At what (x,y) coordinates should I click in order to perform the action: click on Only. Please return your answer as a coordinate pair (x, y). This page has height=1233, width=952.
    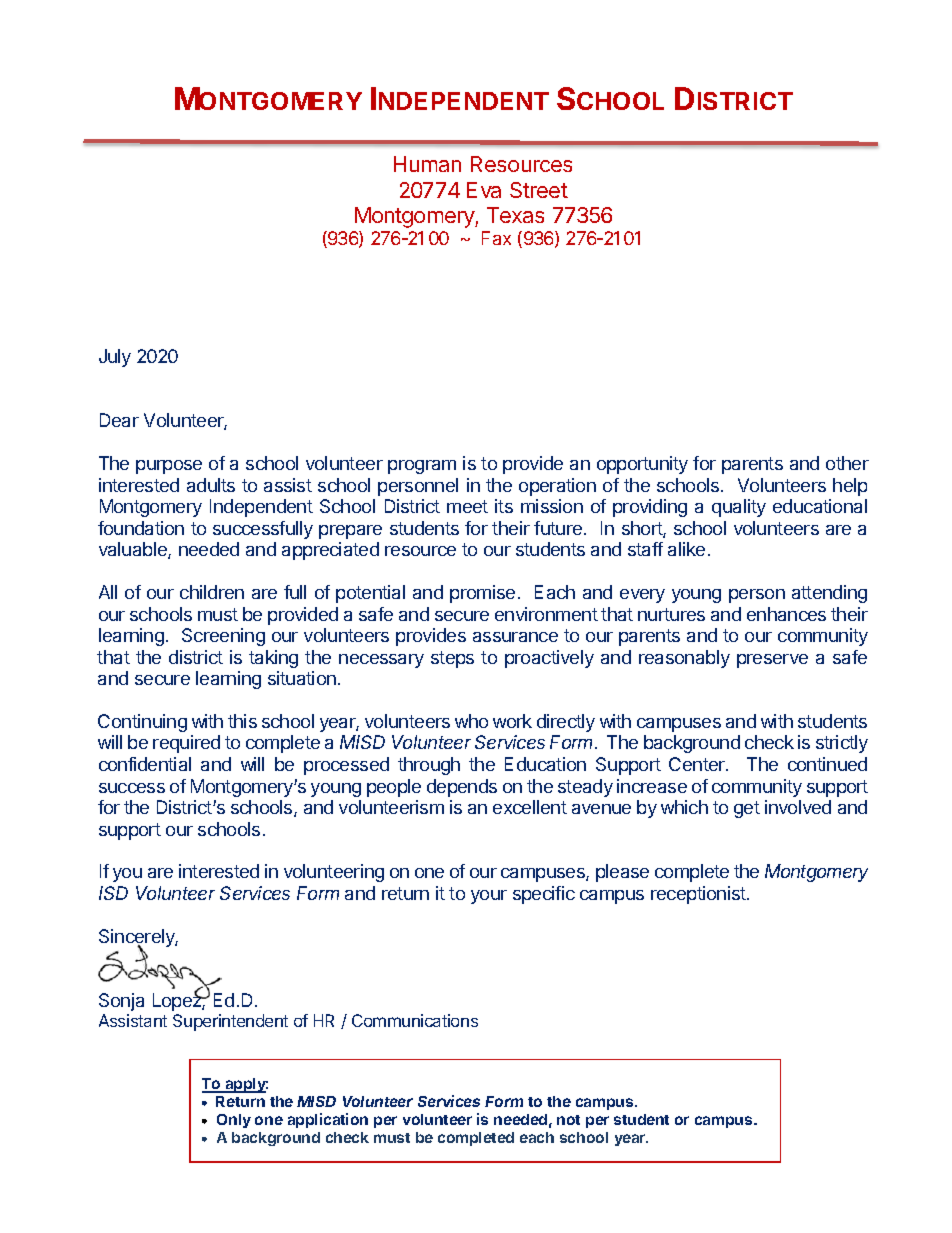
    Looking at the image, I should click on (234, 1121).
